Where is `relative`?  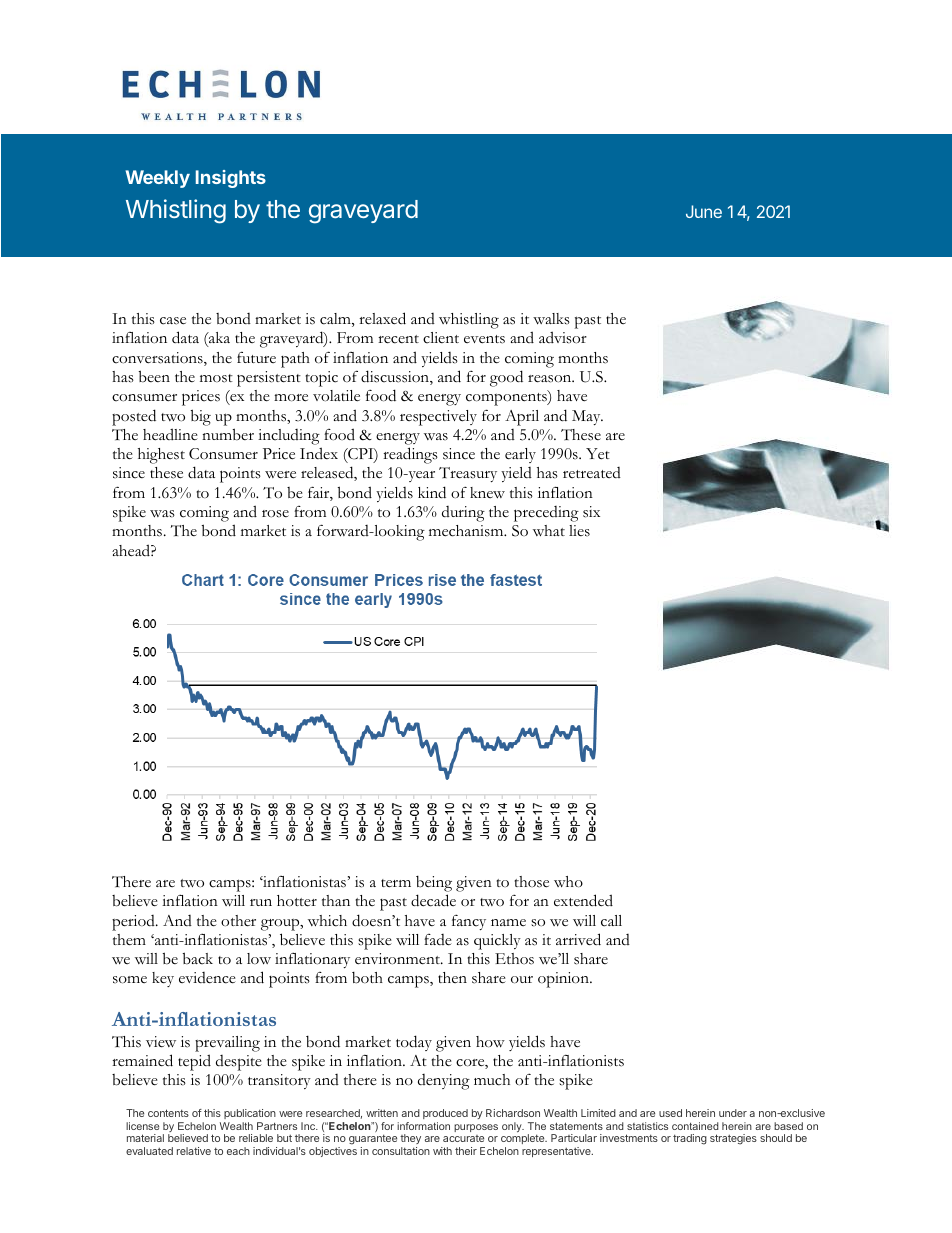
relative is located at coordinates (194, 1151).
